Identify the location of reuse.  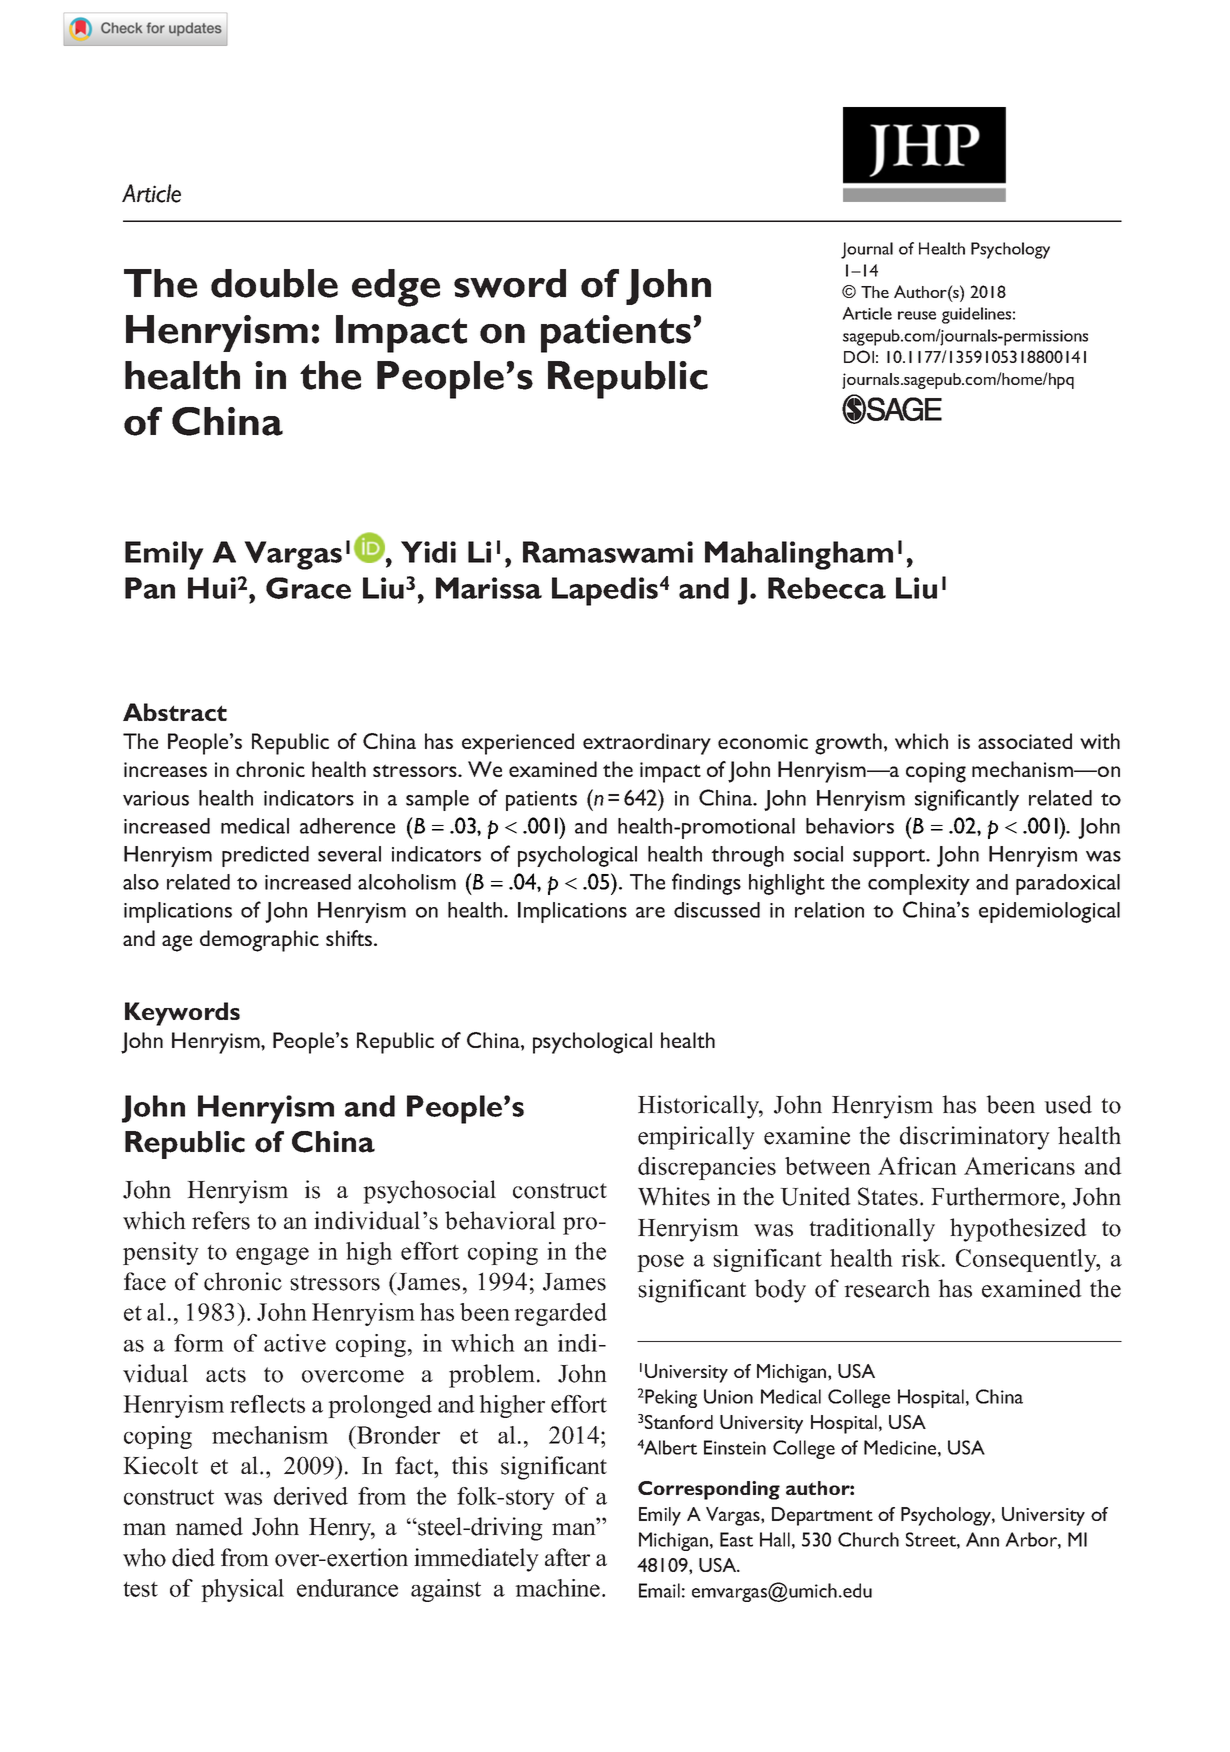
(917, 315).
